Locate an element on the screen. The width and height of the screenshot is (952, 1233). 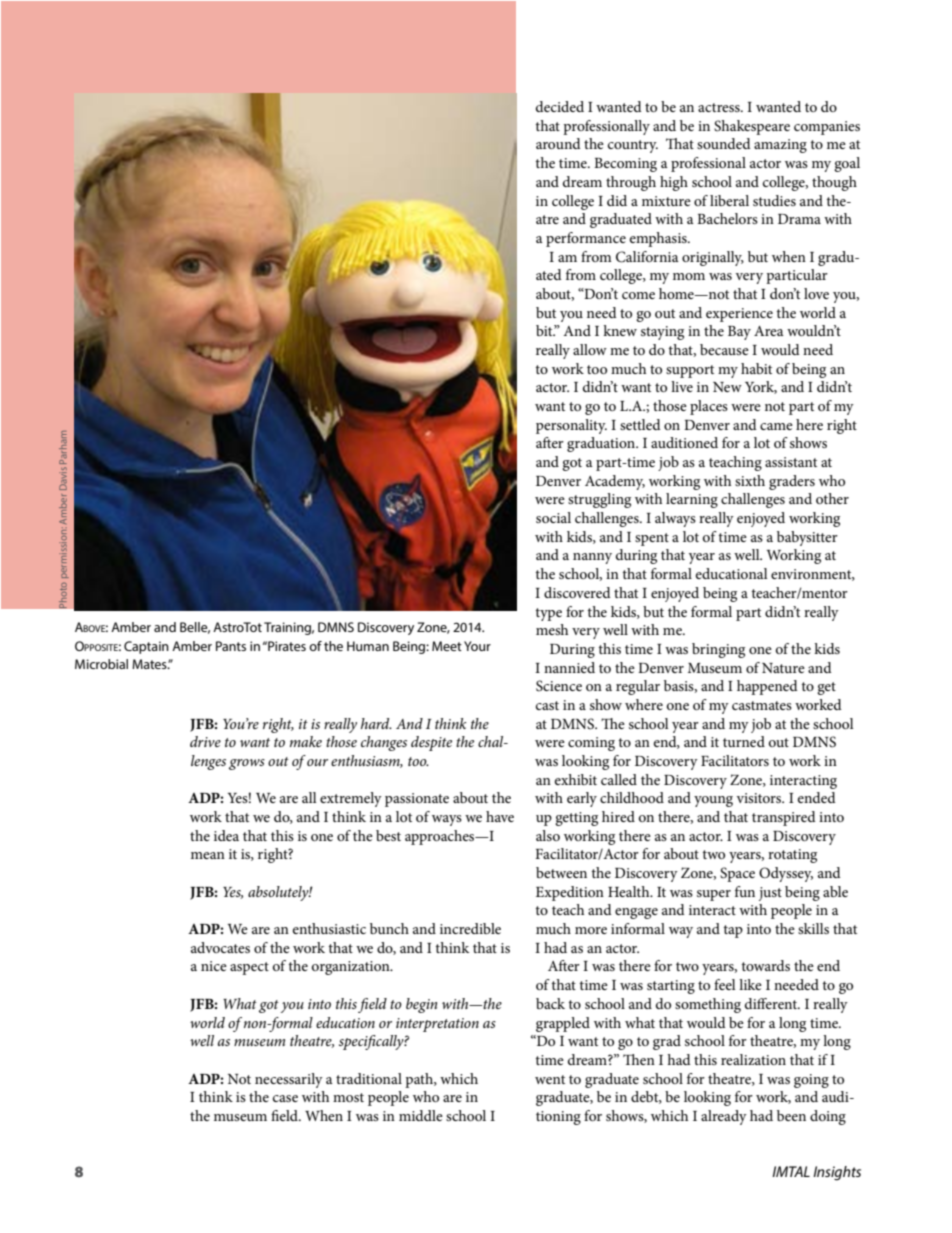
fun is located at coordinates (745, 891).
